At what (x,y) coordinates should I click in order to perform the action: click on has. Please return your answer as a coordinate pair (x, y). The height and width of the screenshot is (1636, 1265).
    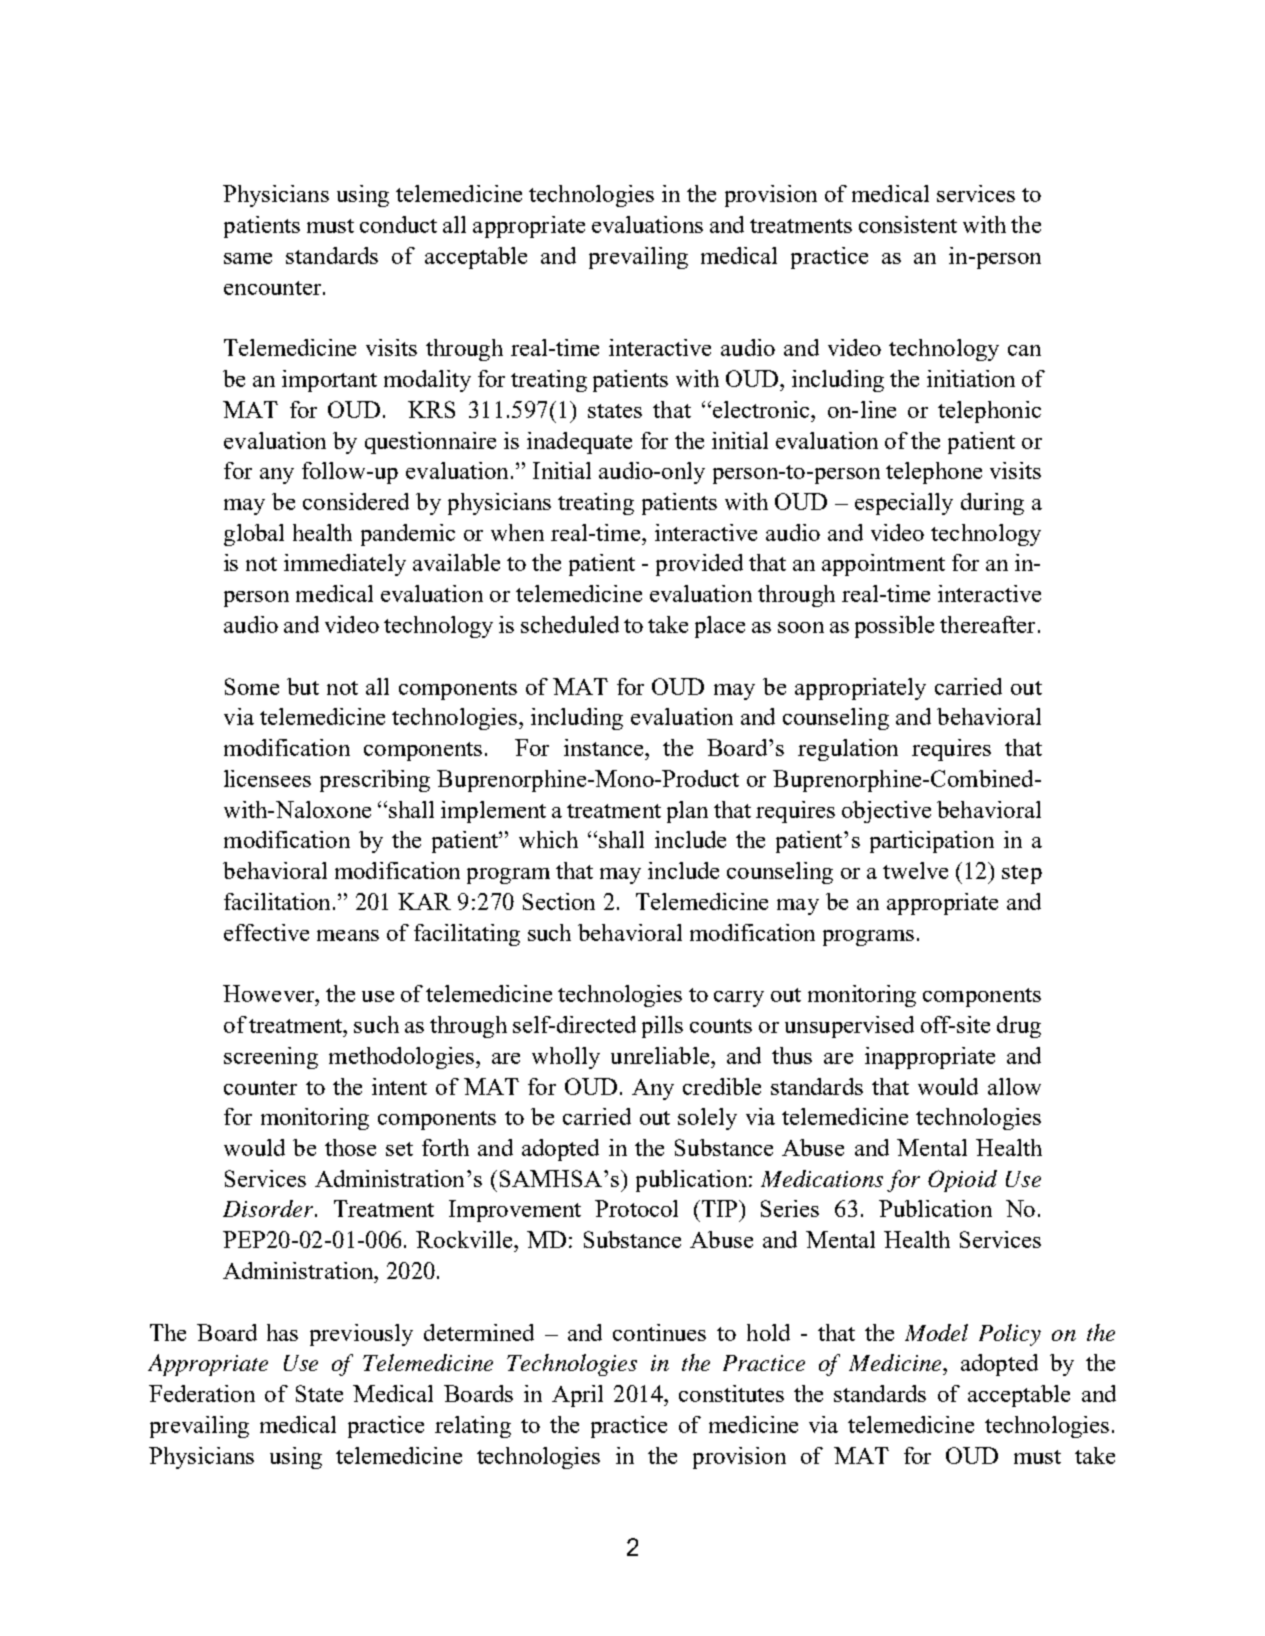
    Looking at the image, I should click on (282, 1332).
